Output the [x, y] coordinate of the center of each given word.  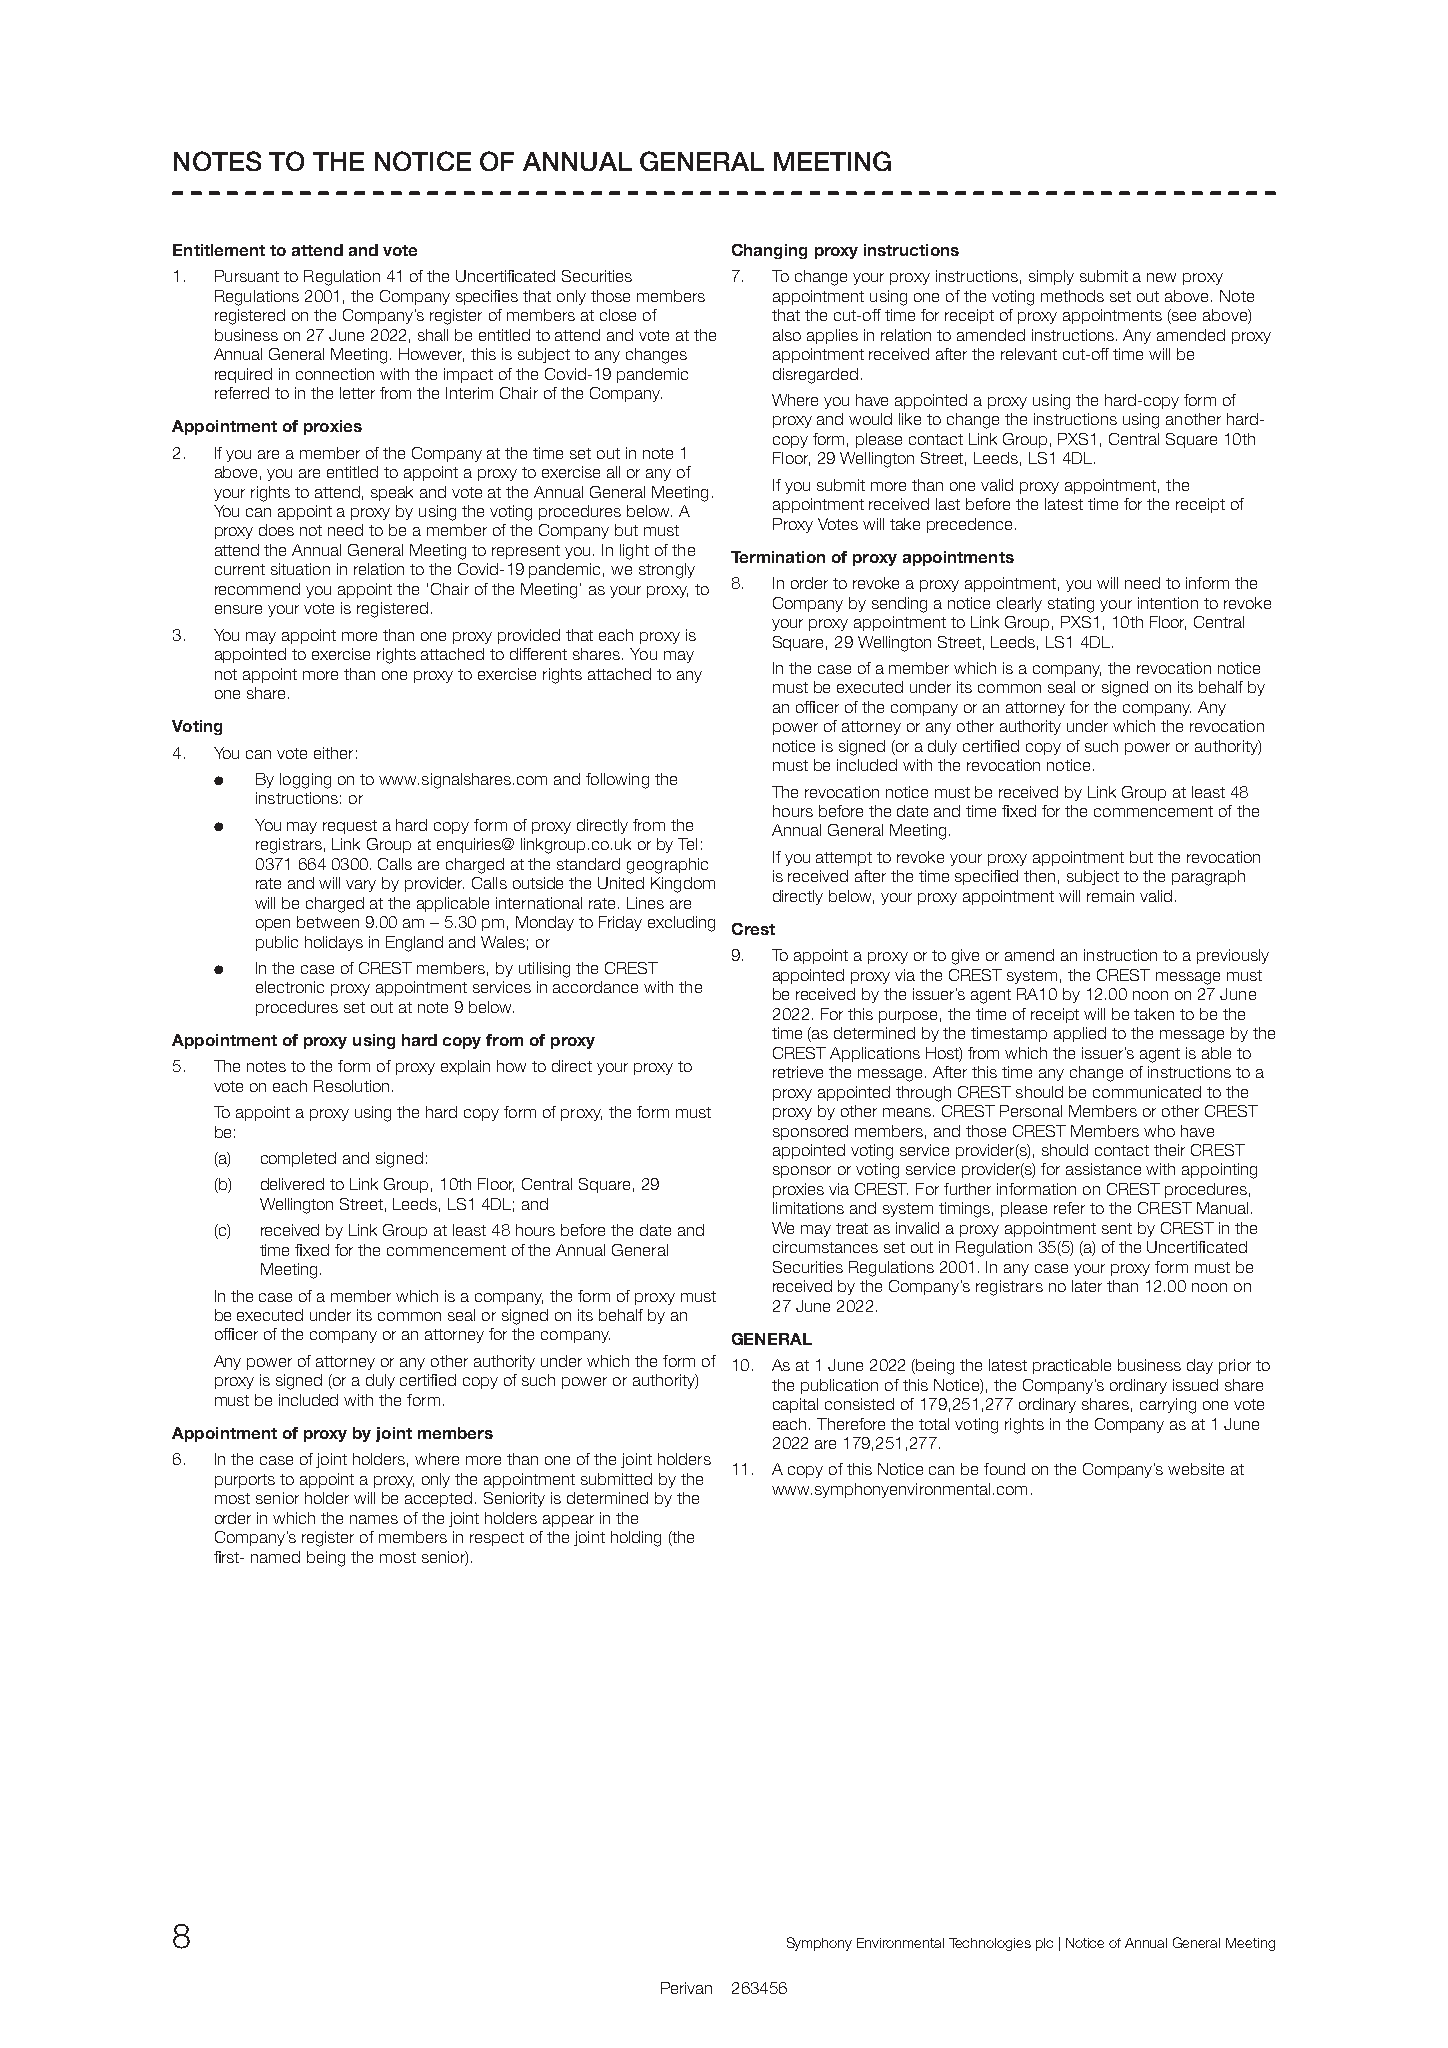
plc [1044, 1944]
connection [335, 374]
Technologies [990, 1944]
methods [1072, 296]
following [617, 781]
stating [1071, 605]
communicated [1147, 1092]
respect [497, 1539]
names [374, 1519]
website [1196, 1469]
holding [636, 1539]
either [333, 753]
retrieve [798, 1072]
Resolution [351, 1086]
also [787, 335]
